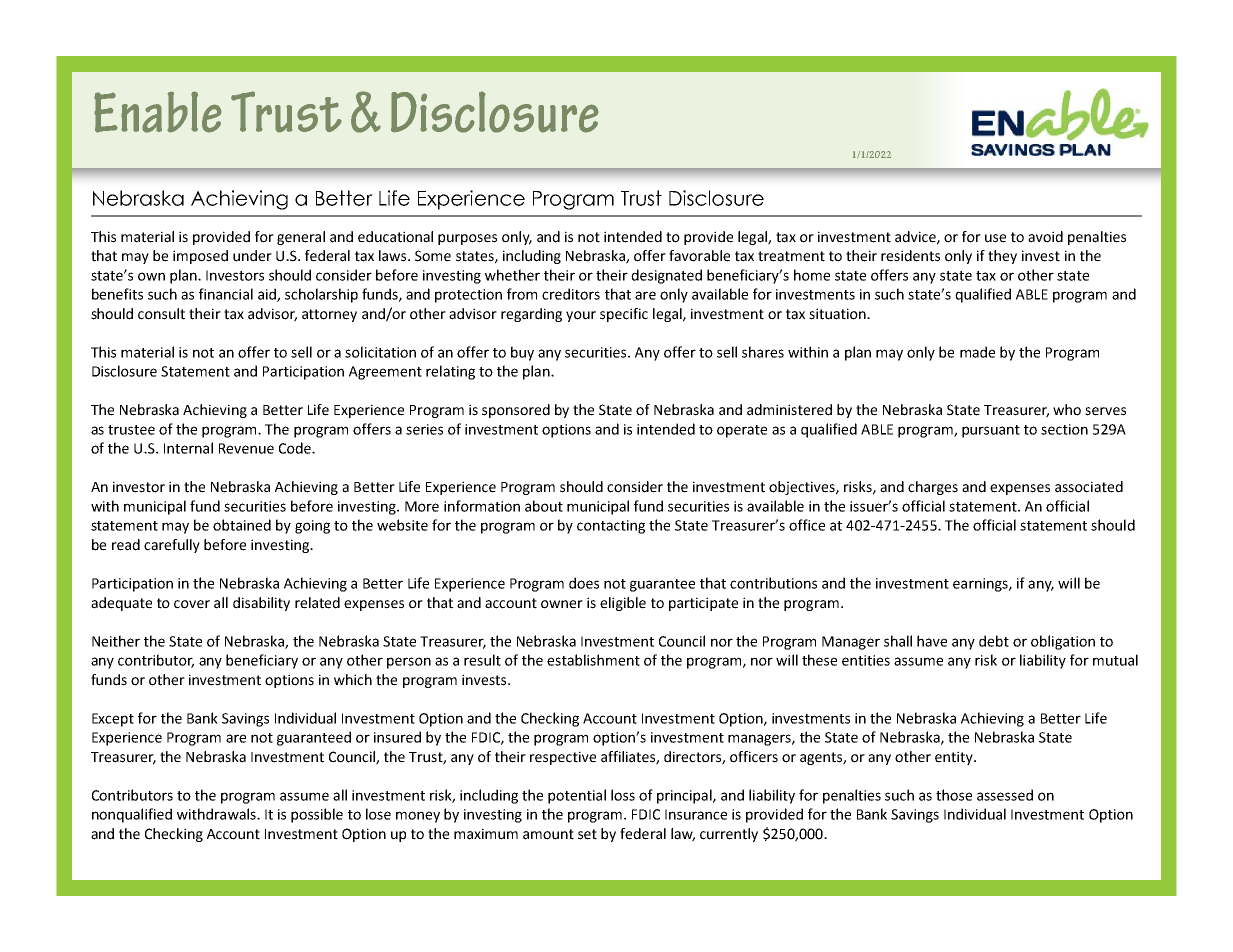  I want to click on which, so click(353, 680).
